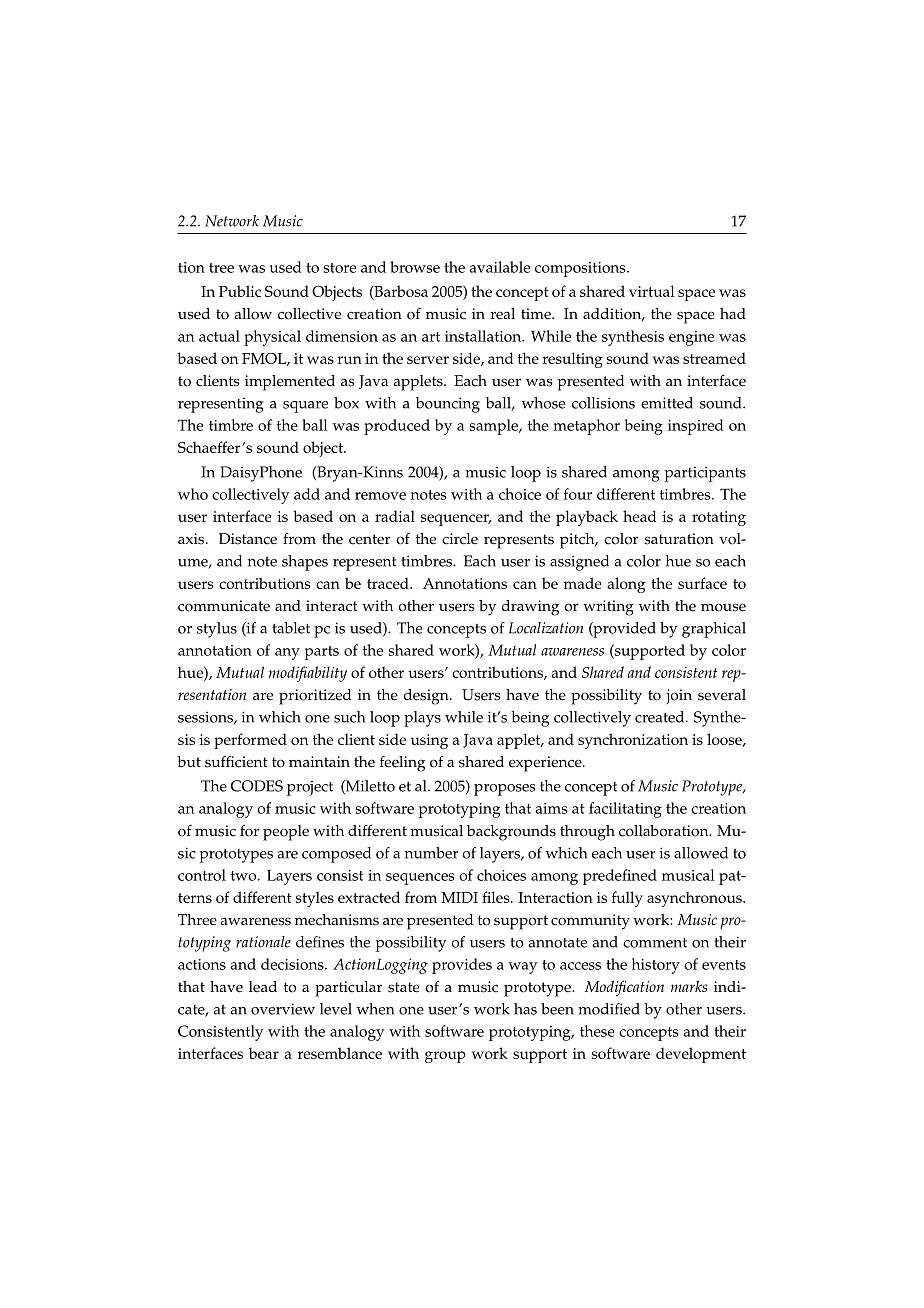 This screenshot has width=924, height=1308. What do you see at coordinates (445, 1057) in the screenshot?
I see `group` at bounding box center [445, 1057].
